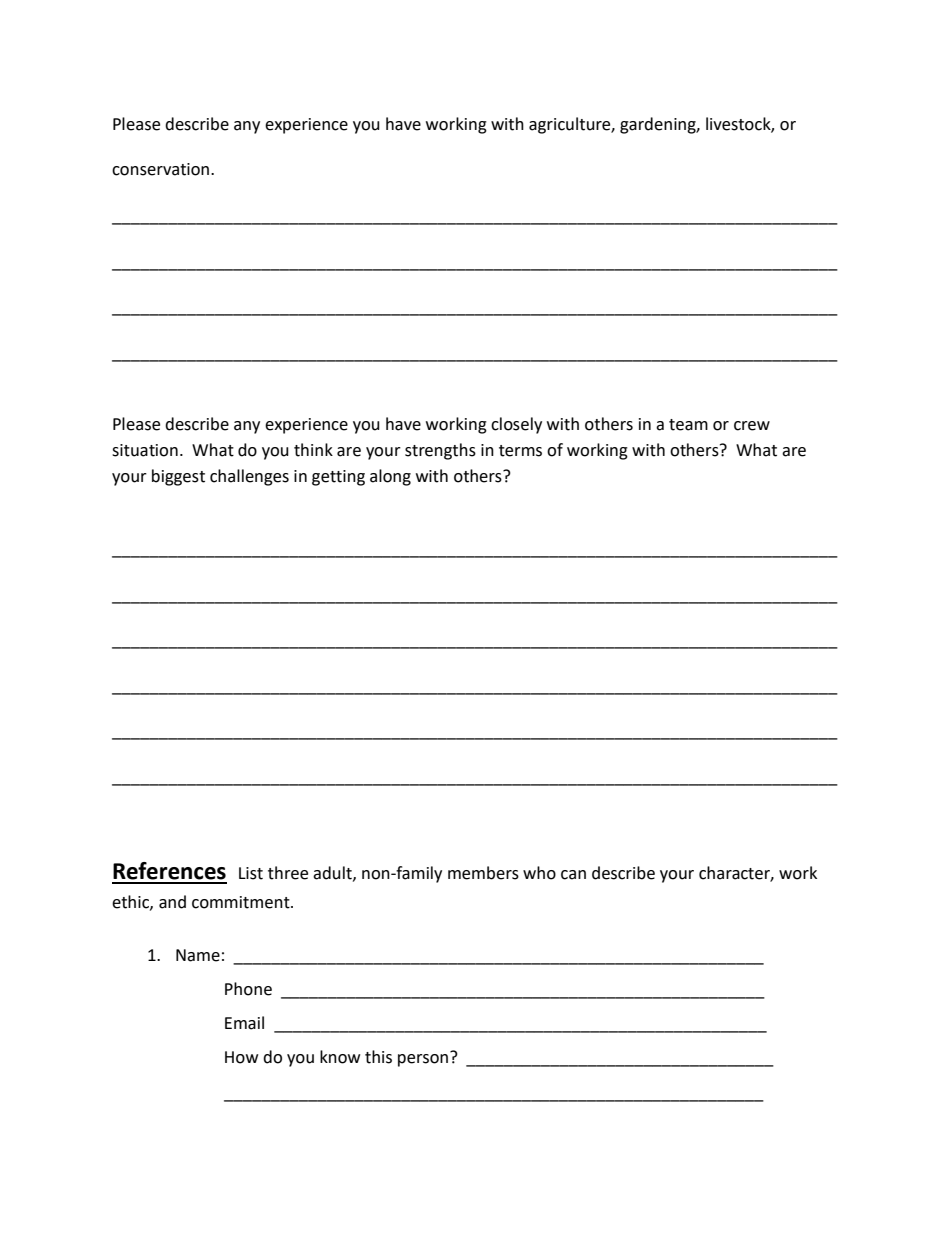  I want to click on closely, so click(516, 425).
